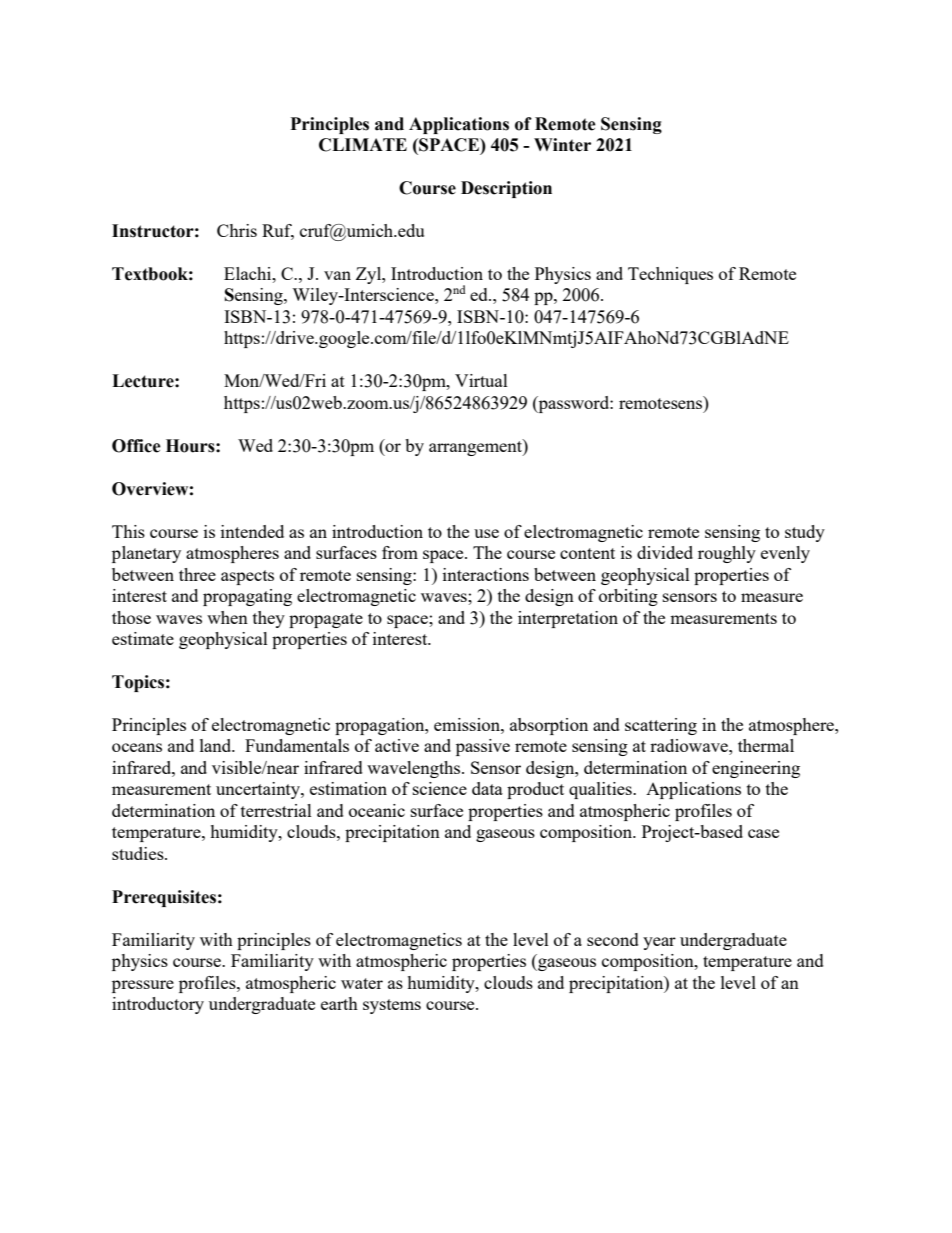 The width and height of the screenshot is (952, 1233). What do you see at coordinates (486, 574) in the screenshot?
I see `interactions` at bounding box center [486, 574].
